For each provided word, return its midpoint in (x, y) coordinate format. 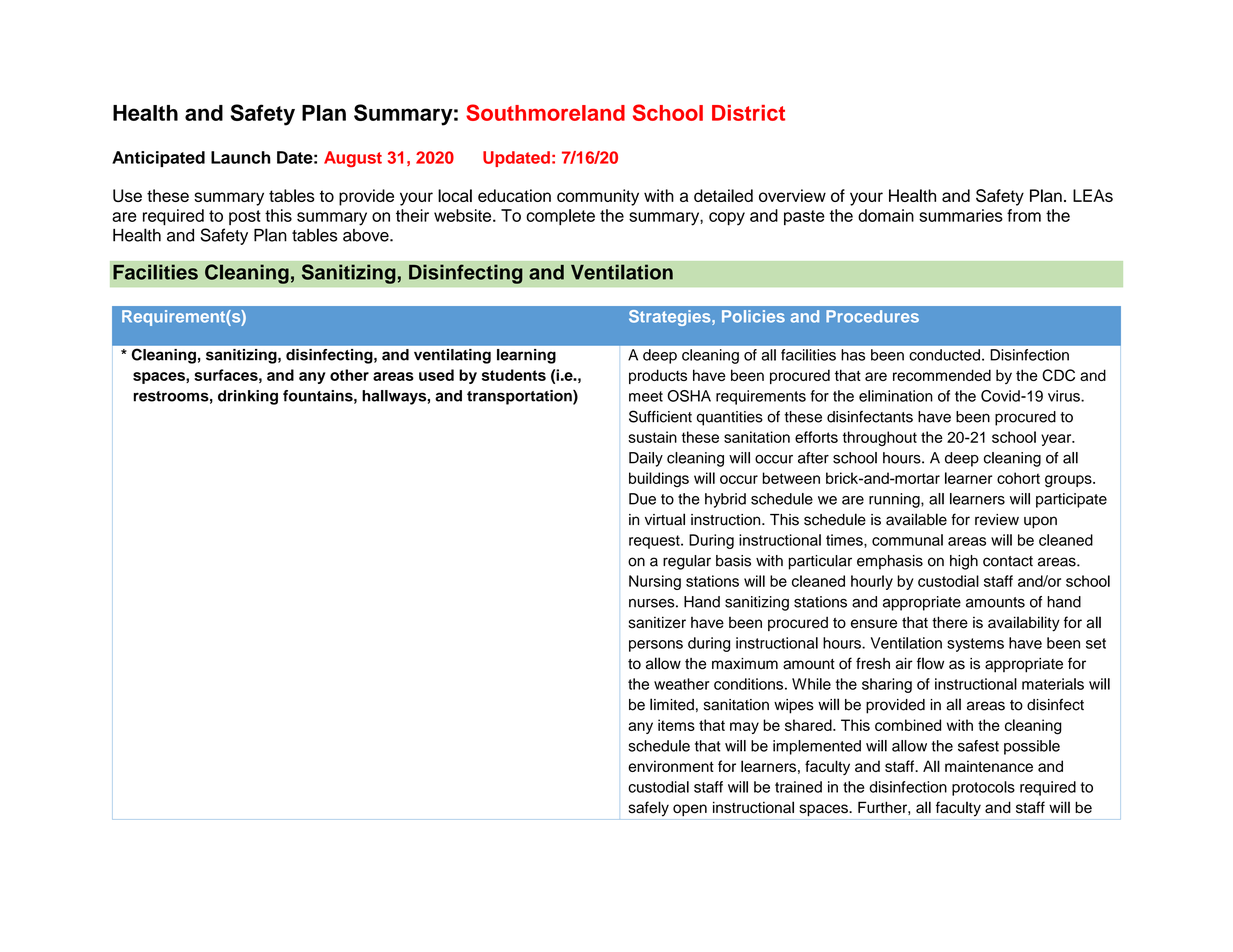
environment (671, 766)
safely (649, 809)
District (748, 113)
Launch (241, 157)
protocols (983, 788)
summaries (961, 215)
